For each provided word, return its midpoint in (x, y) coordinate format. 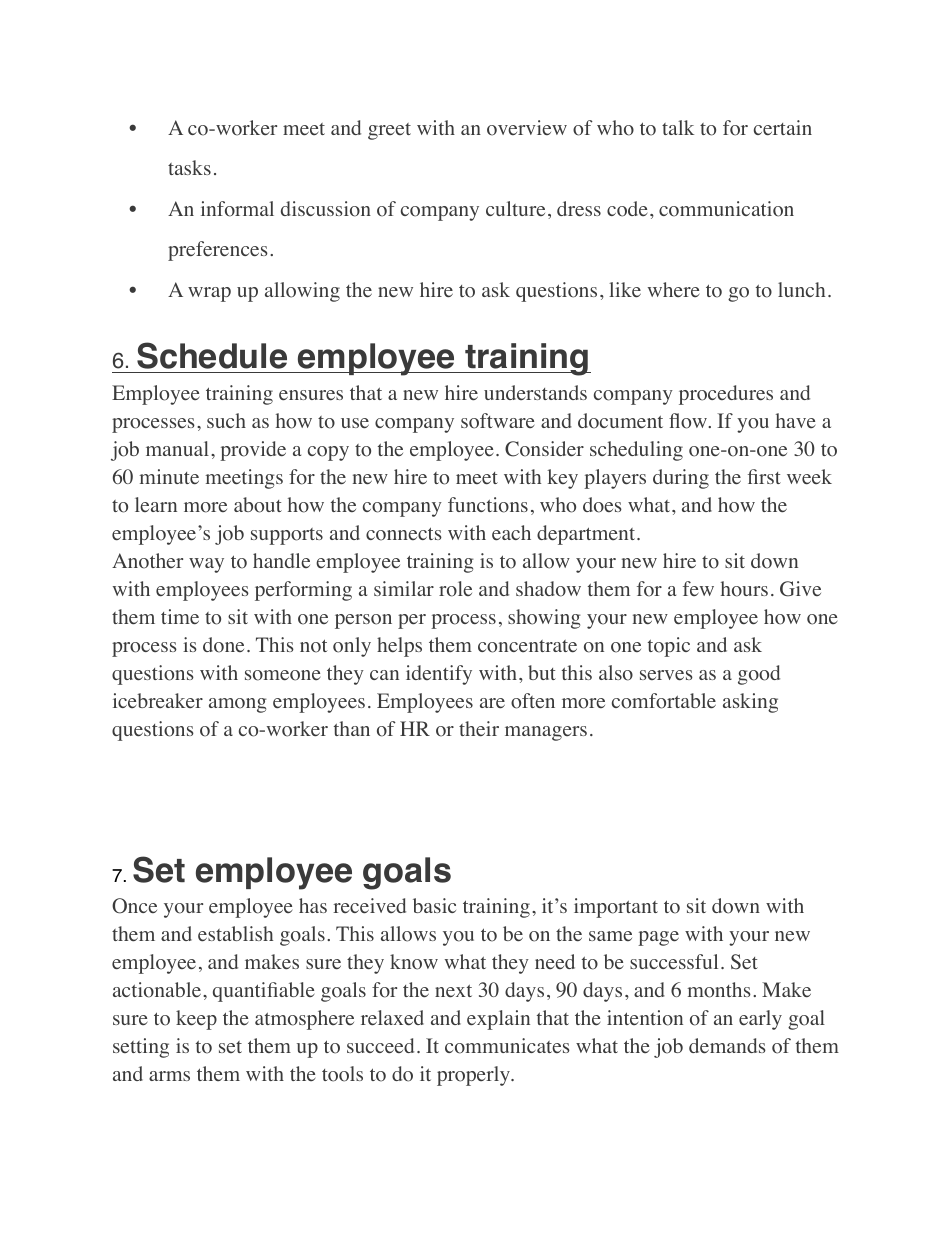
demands (727, 1045)
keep (196, 1020)
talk (678, 127)
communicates (507, 1046)
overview (527, 128)
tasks (189, 167)
